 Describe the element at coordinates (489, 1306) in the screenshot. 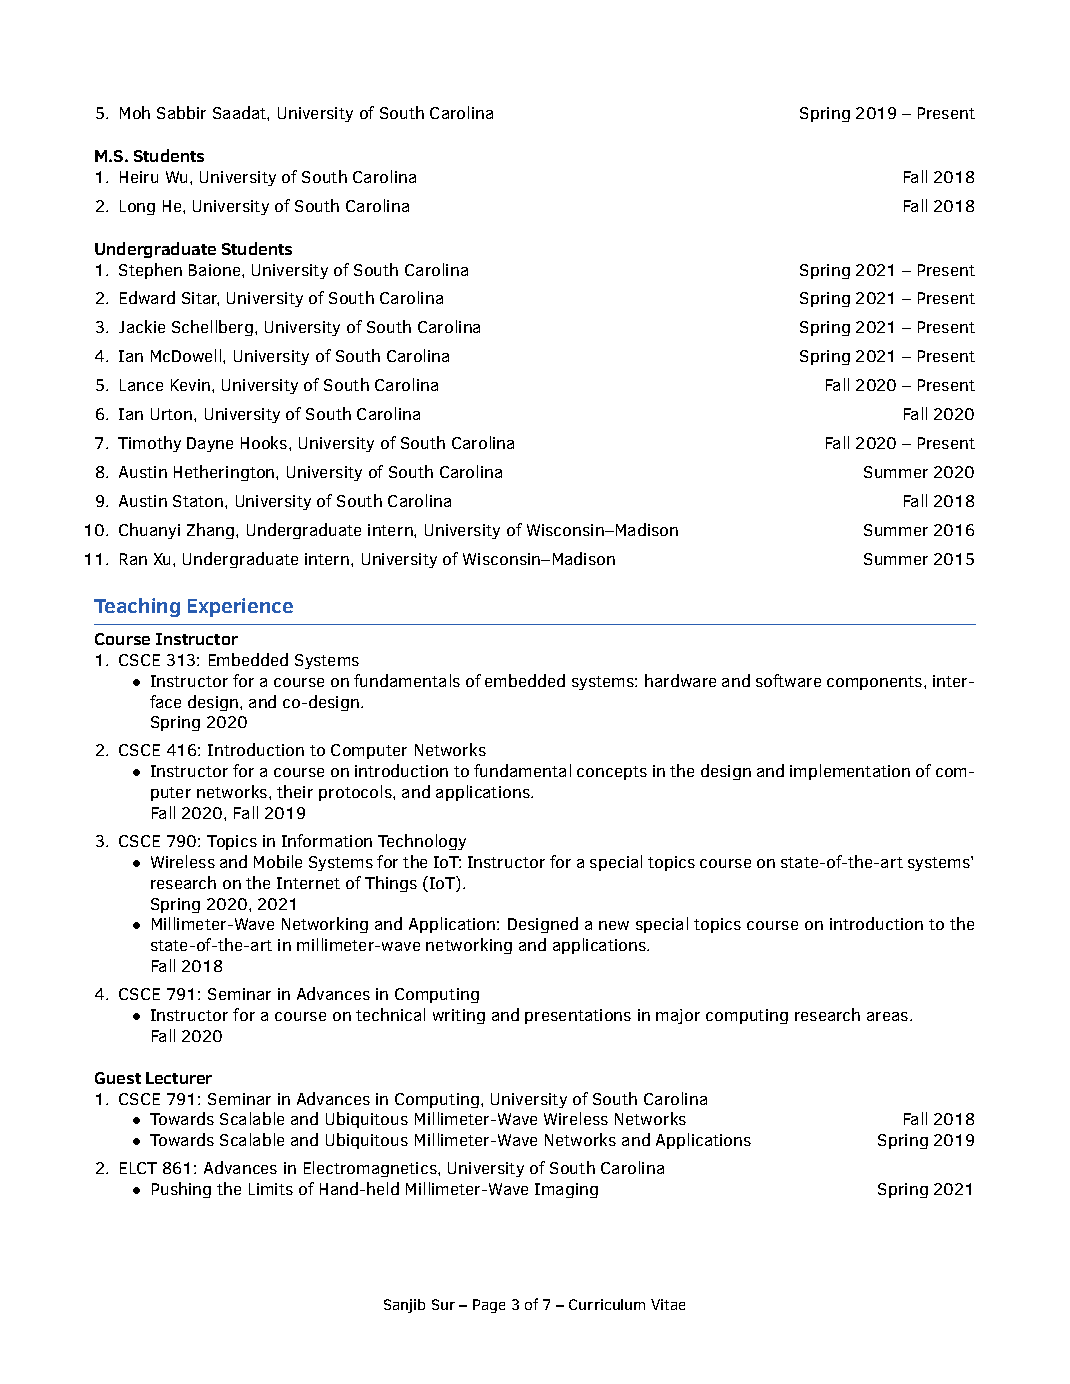

I see `Page` at that location.
